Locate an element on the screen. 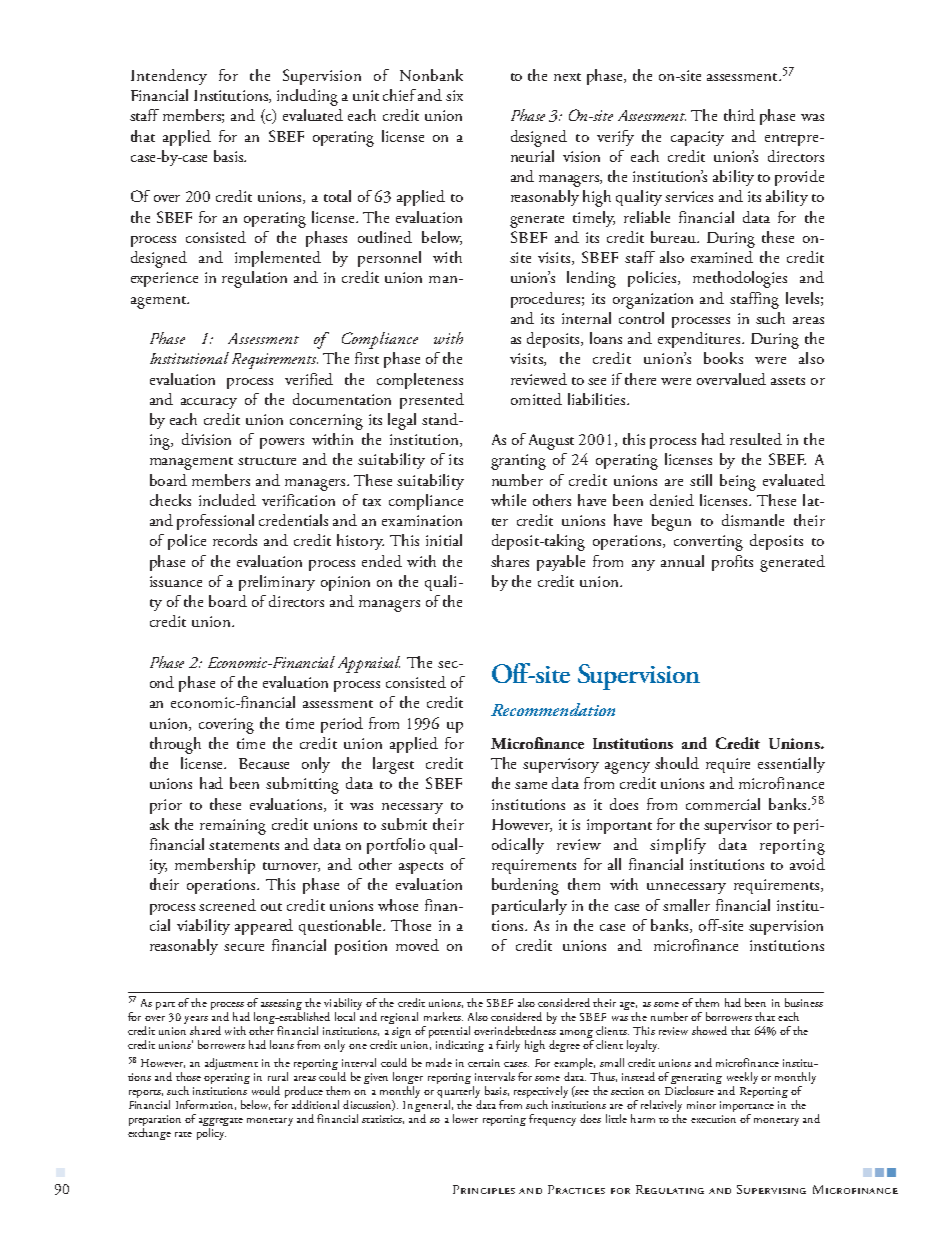 The width and height of the screenshot is (952, 1233). statements is located at coordinates (244, 846).
